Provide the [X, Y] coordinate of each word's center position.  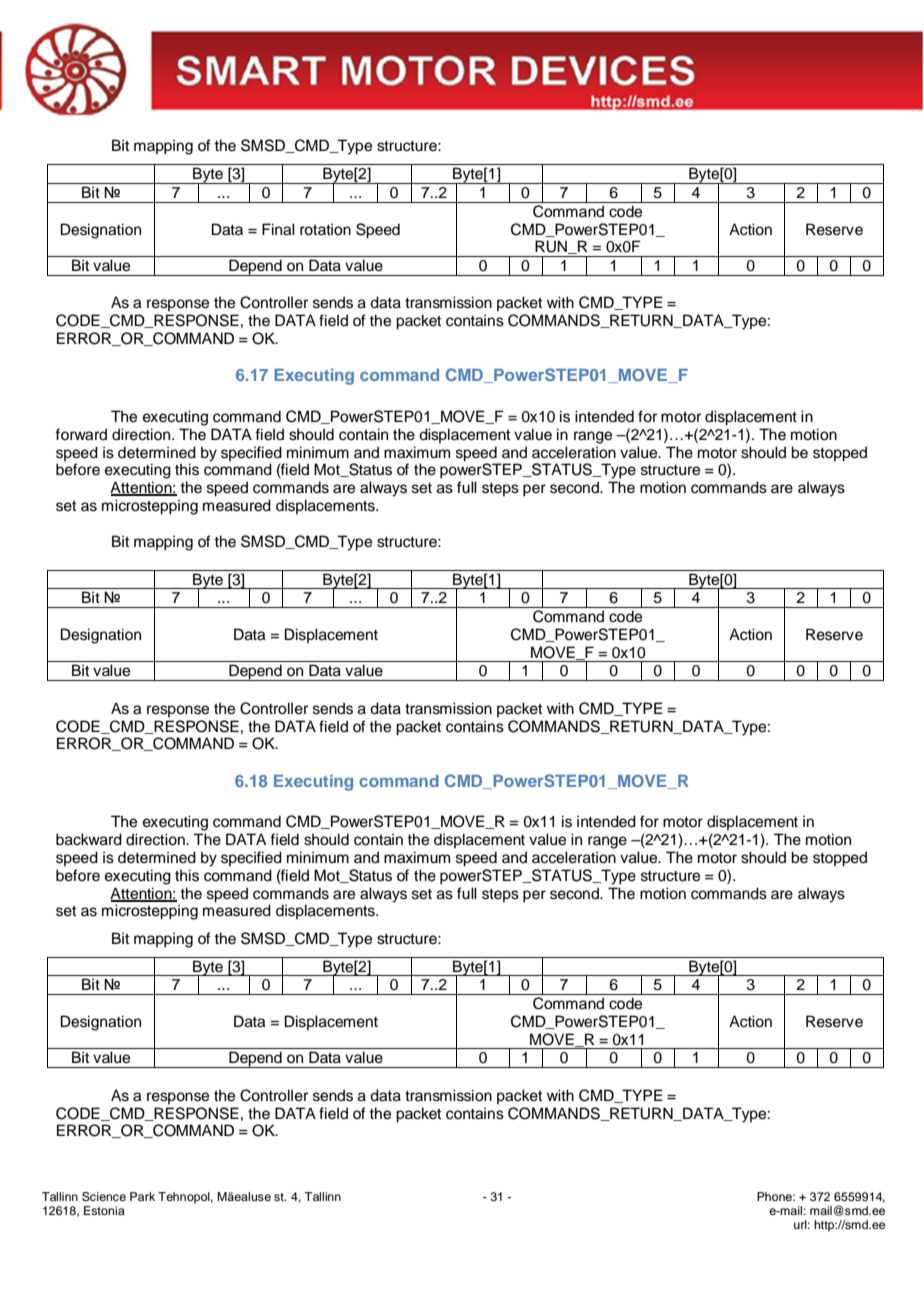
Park [142, 1196]
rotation [325, 229]
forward [81, 434]
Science [104, 1197]
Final [278, 229]
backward [89, 839]
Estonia [104, 1210]
